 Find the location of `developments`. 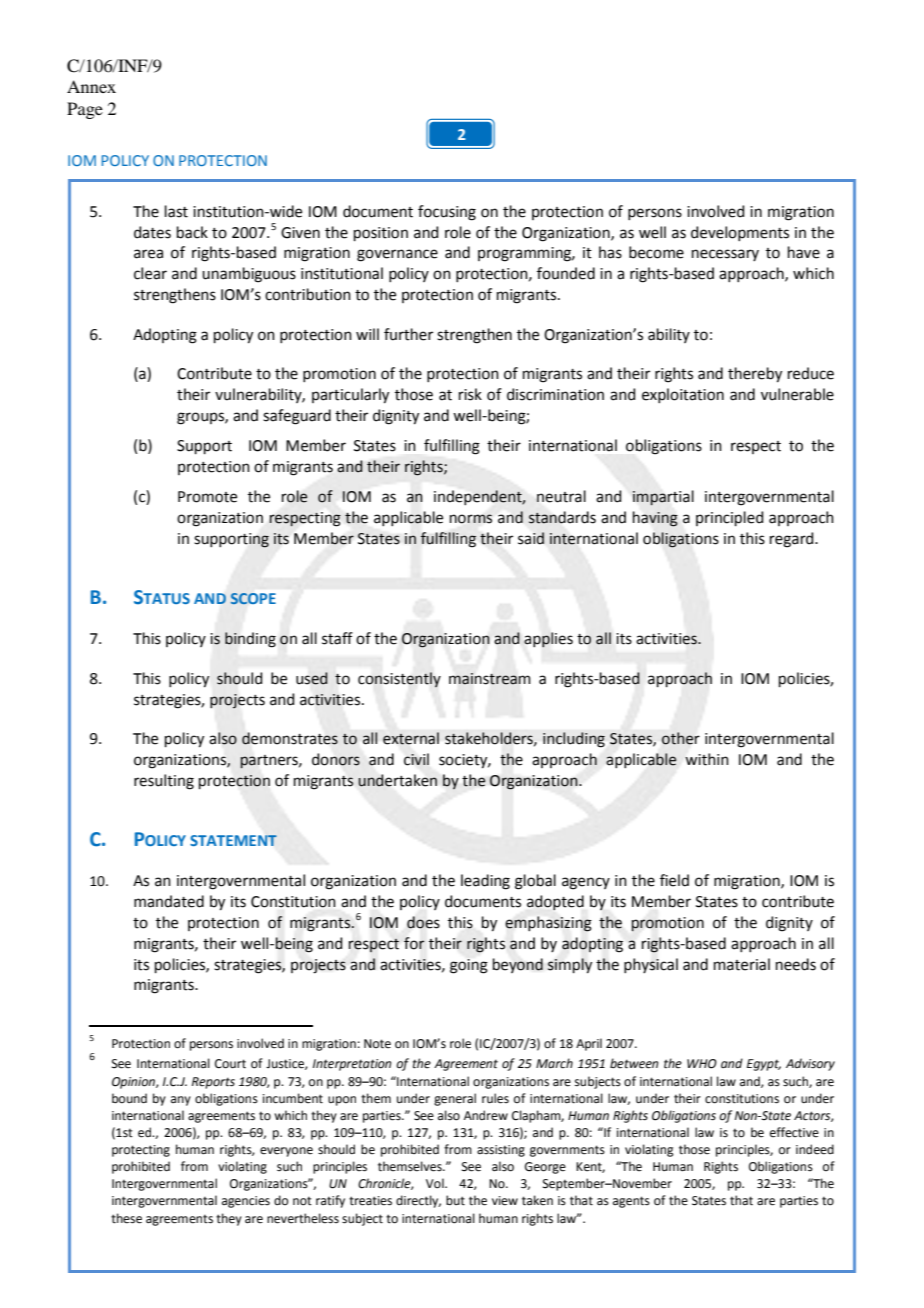

developments is located at coordinates (740, 233).
